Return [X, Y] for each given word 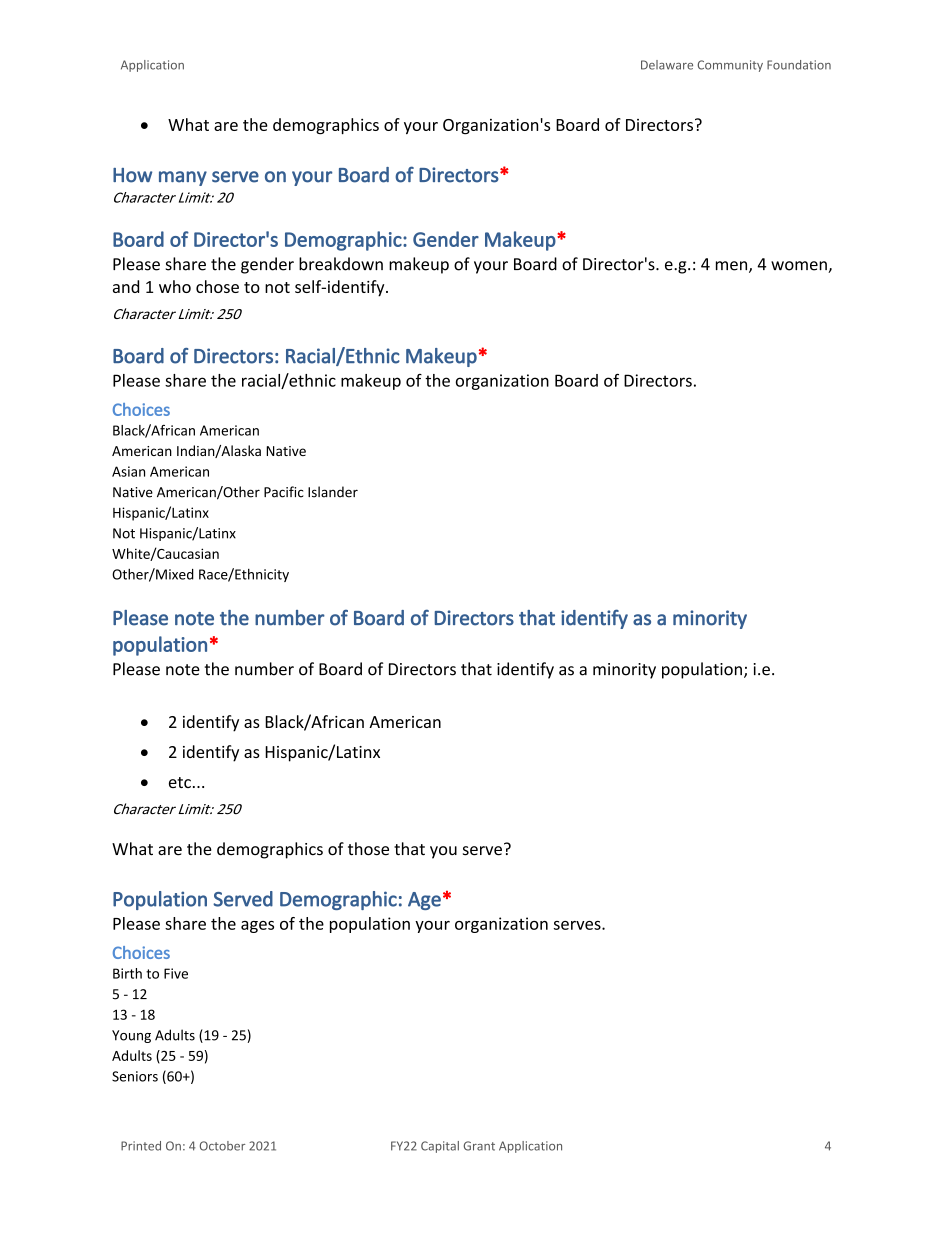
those [368, 849]
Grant [479, 1146]
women [800, 267]
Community [730, 66]
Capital [440, 1147]
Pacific [284, 492]
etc [180, 782]
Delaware [667, 65]
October [222, 1146]
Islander [333, 492]
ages [257, 927]
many [183, 178]
